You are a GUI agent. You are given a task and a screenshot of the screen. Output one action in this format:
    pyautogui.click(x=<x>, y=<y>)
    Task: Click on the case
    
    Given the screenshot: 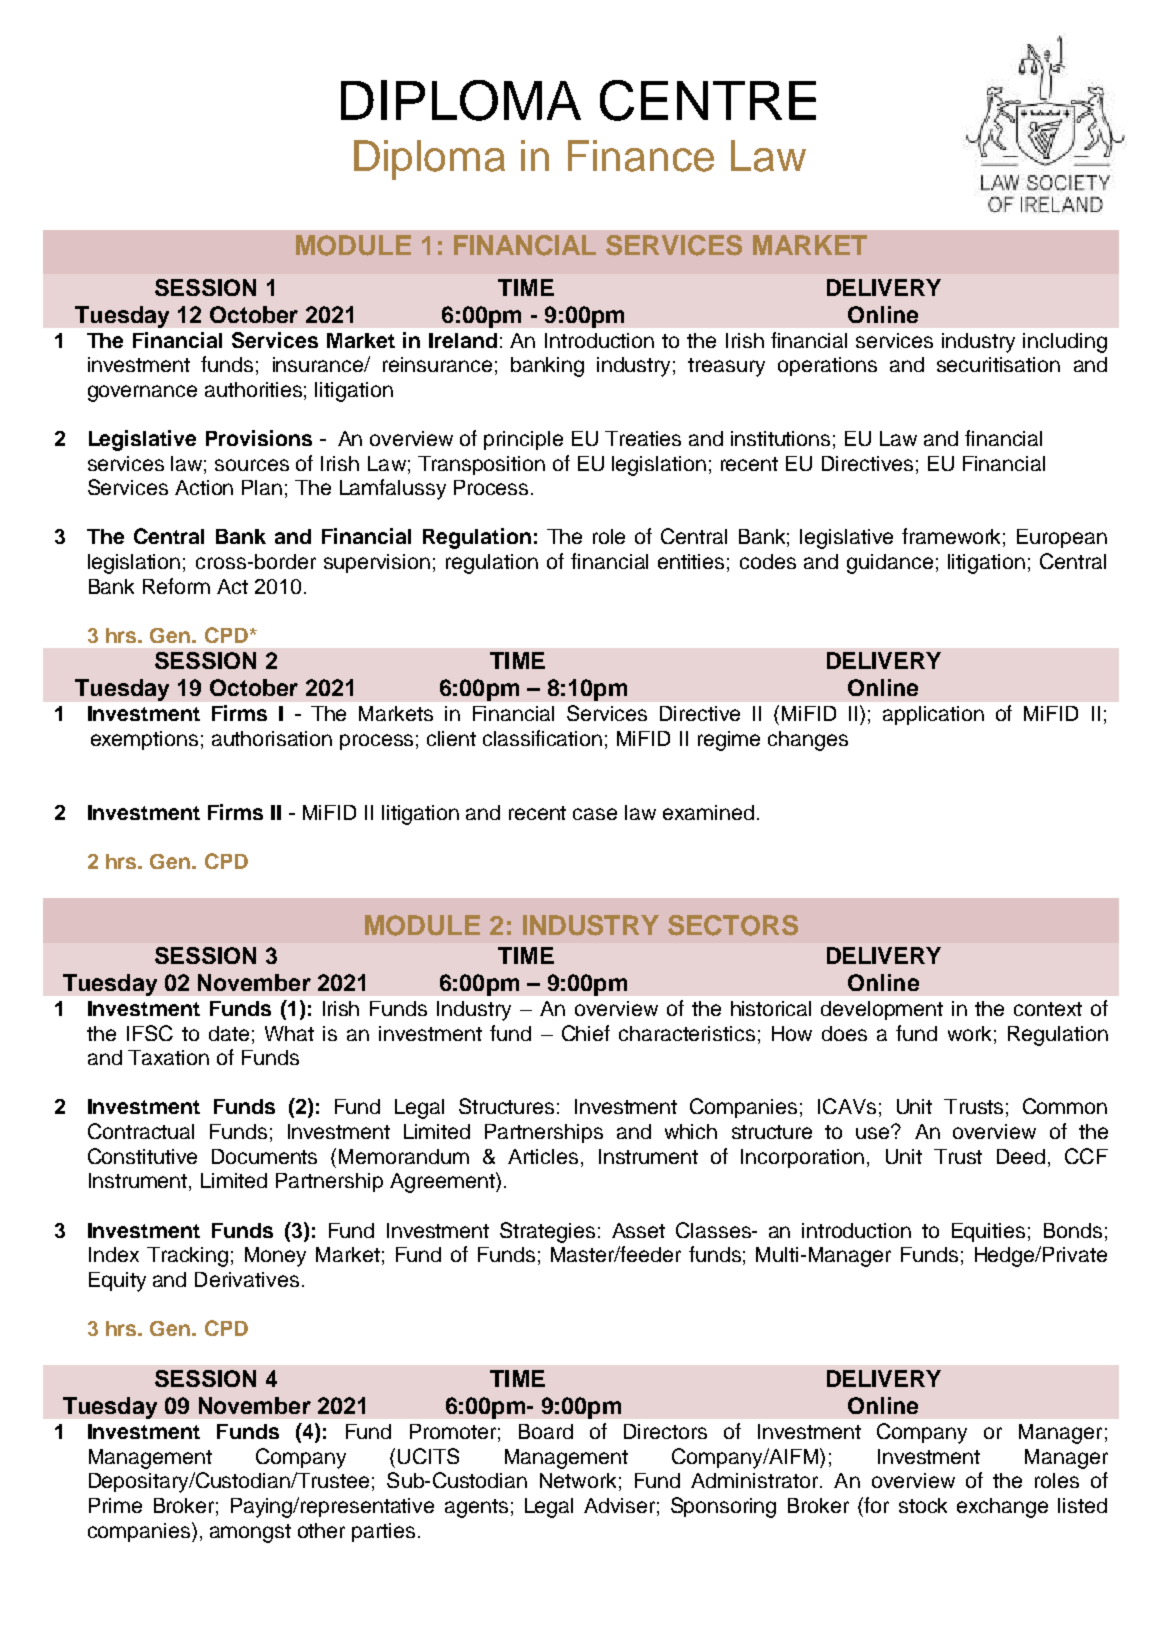 What is the action you would take?
    pyautogui.click(x=595, y=814)
